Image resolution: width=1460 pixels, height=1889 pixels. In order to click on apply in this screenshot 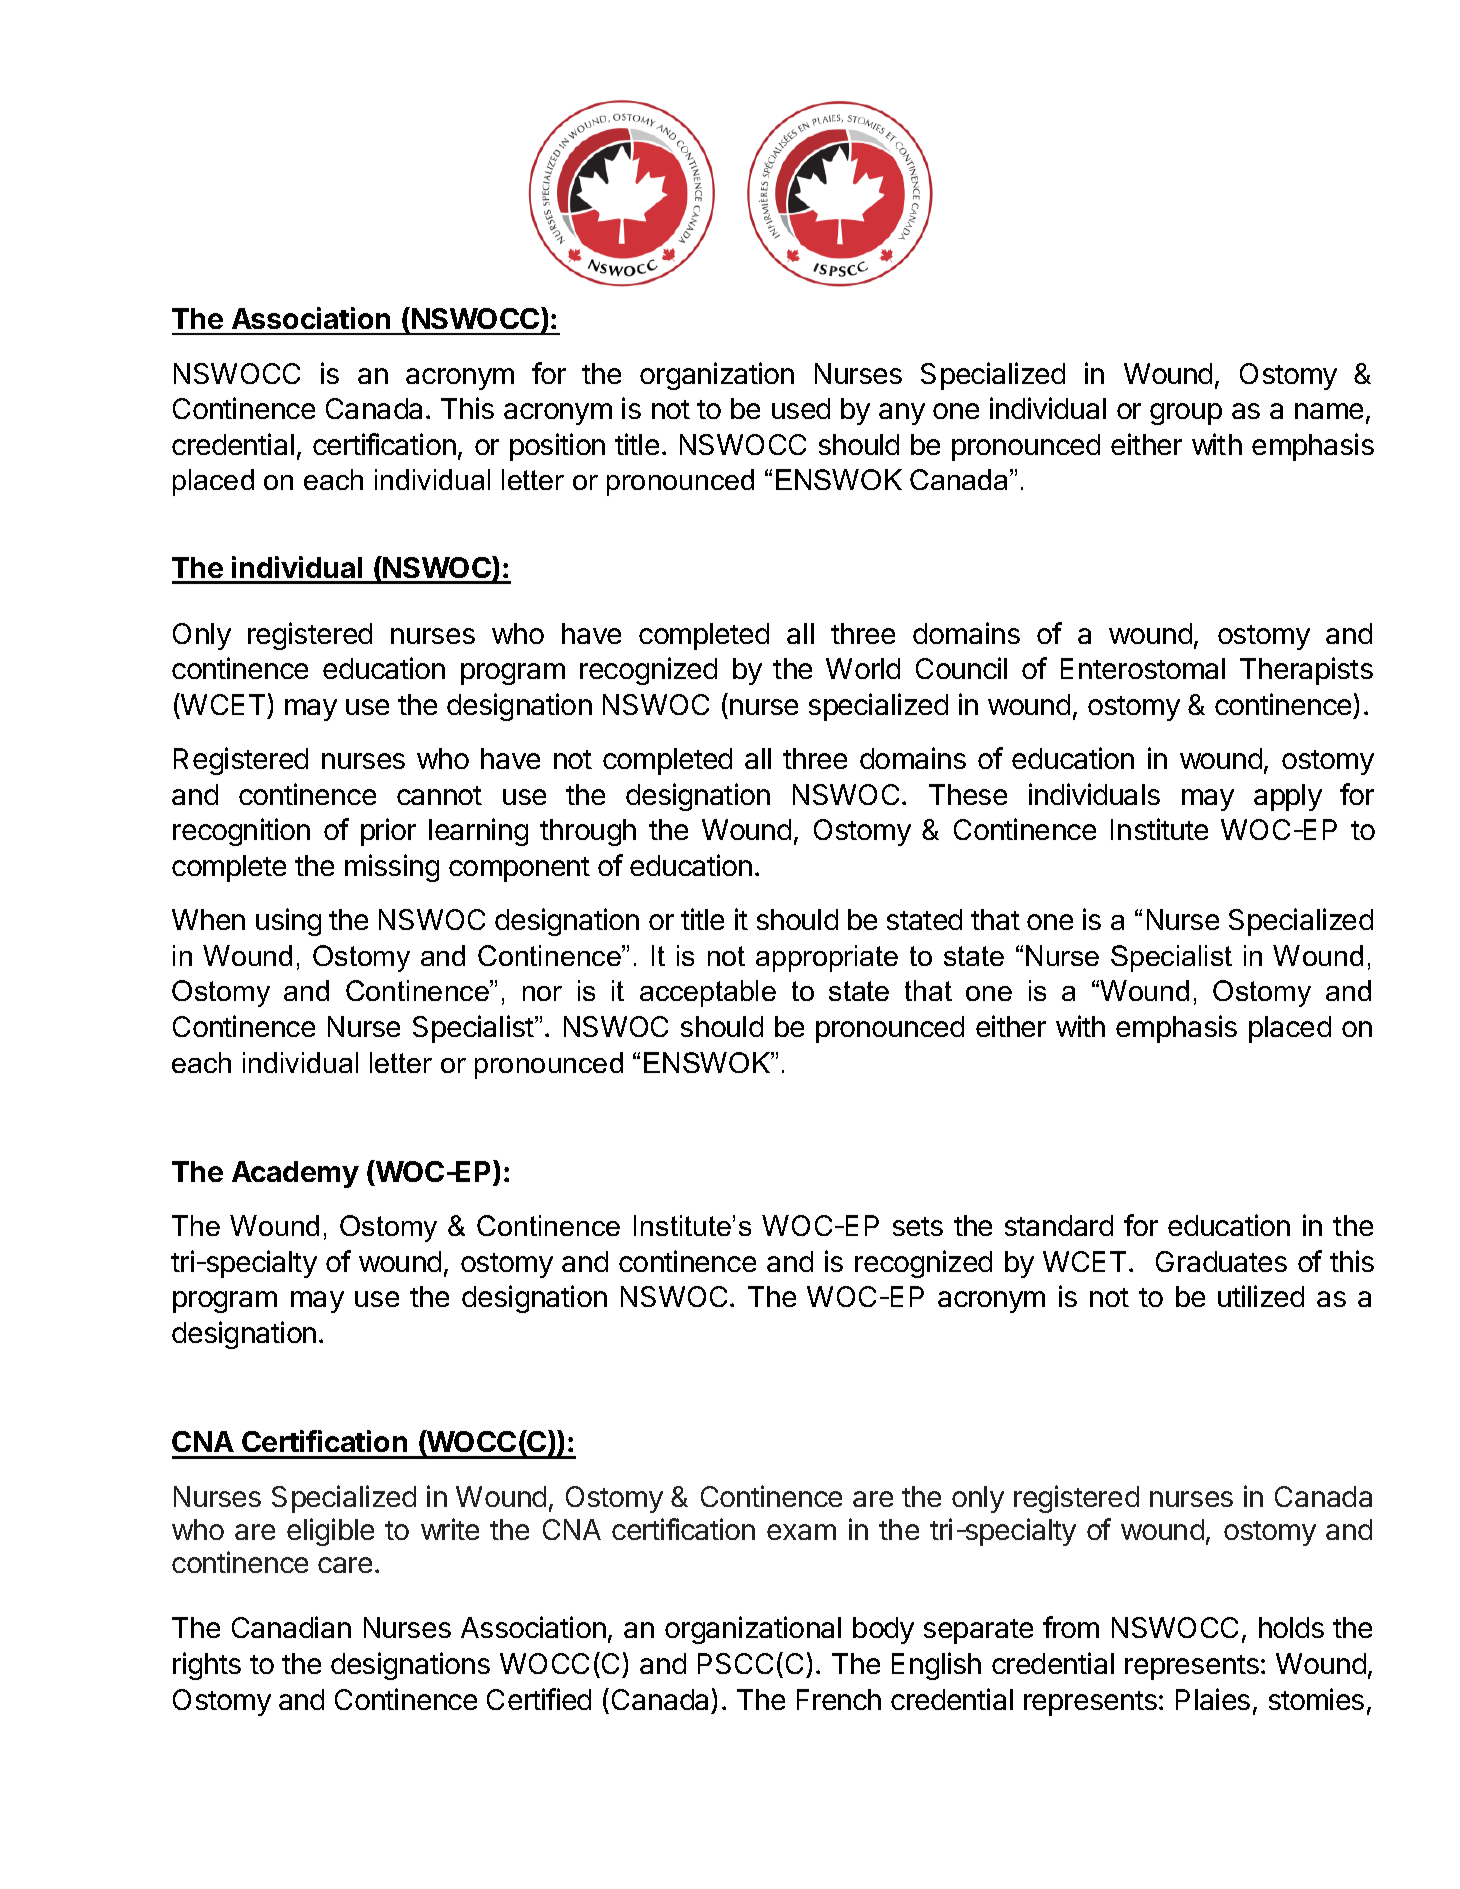, I will do `click(1288, 797)`.
